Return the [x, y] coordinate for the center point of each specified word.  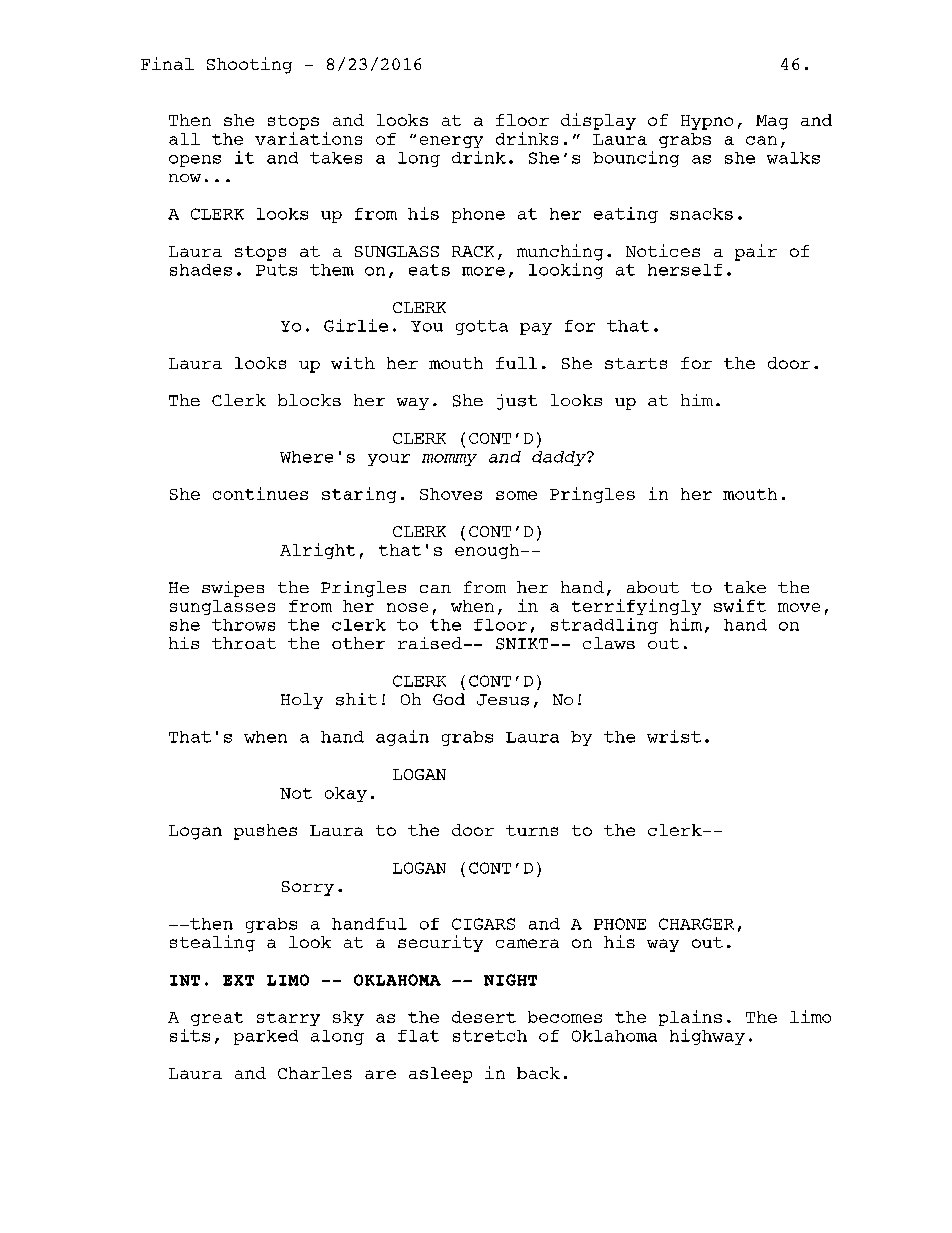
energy [451, 142]
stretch [490, 1036]
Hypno [707, 122]
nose [407, 607]
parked [266, 1037]
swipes [233, 589]
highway [707, 1037]
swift [740, 605]
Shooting [249, 65]
